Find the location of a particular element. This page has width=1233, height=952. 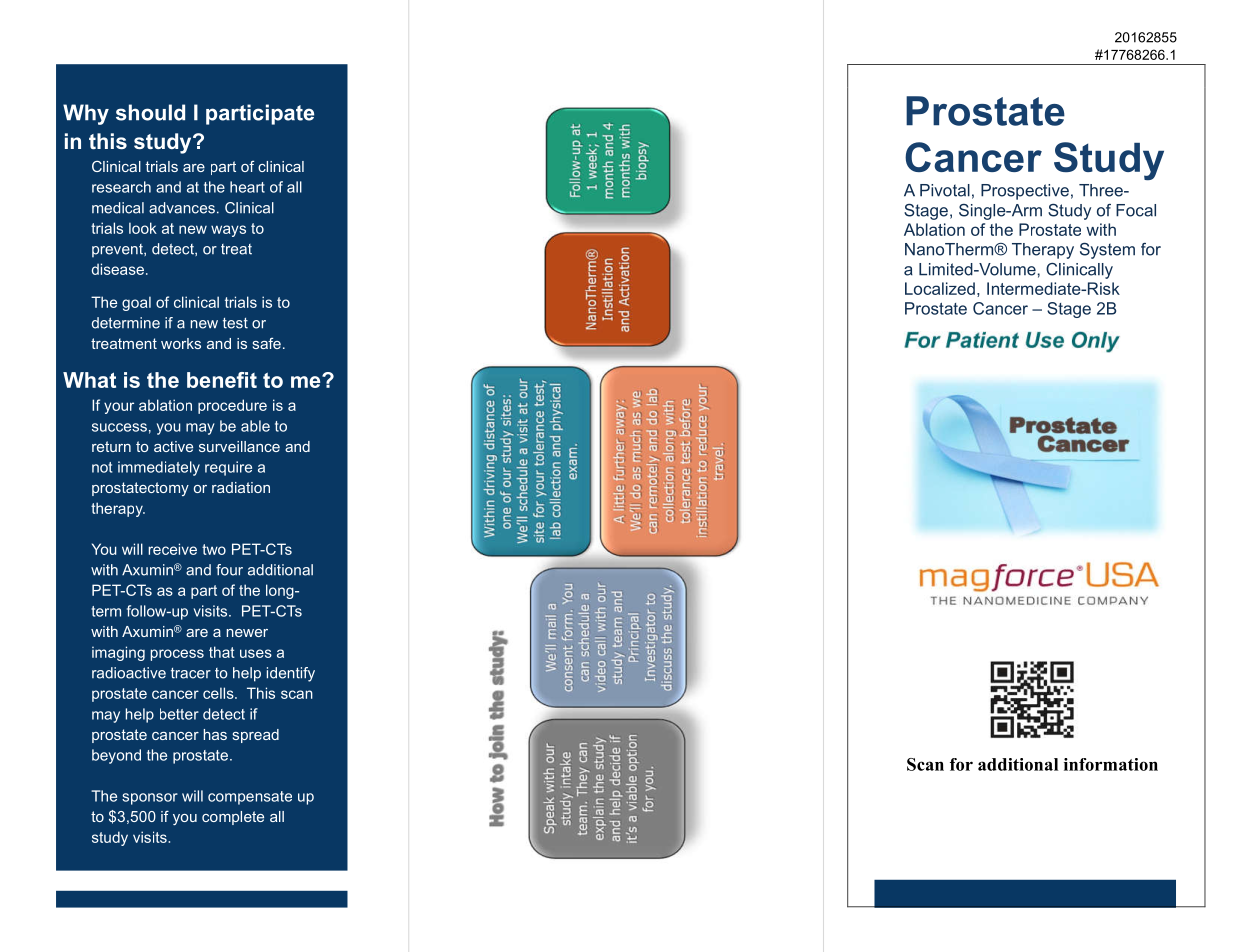

newer is located at coordinates (247, 633).
